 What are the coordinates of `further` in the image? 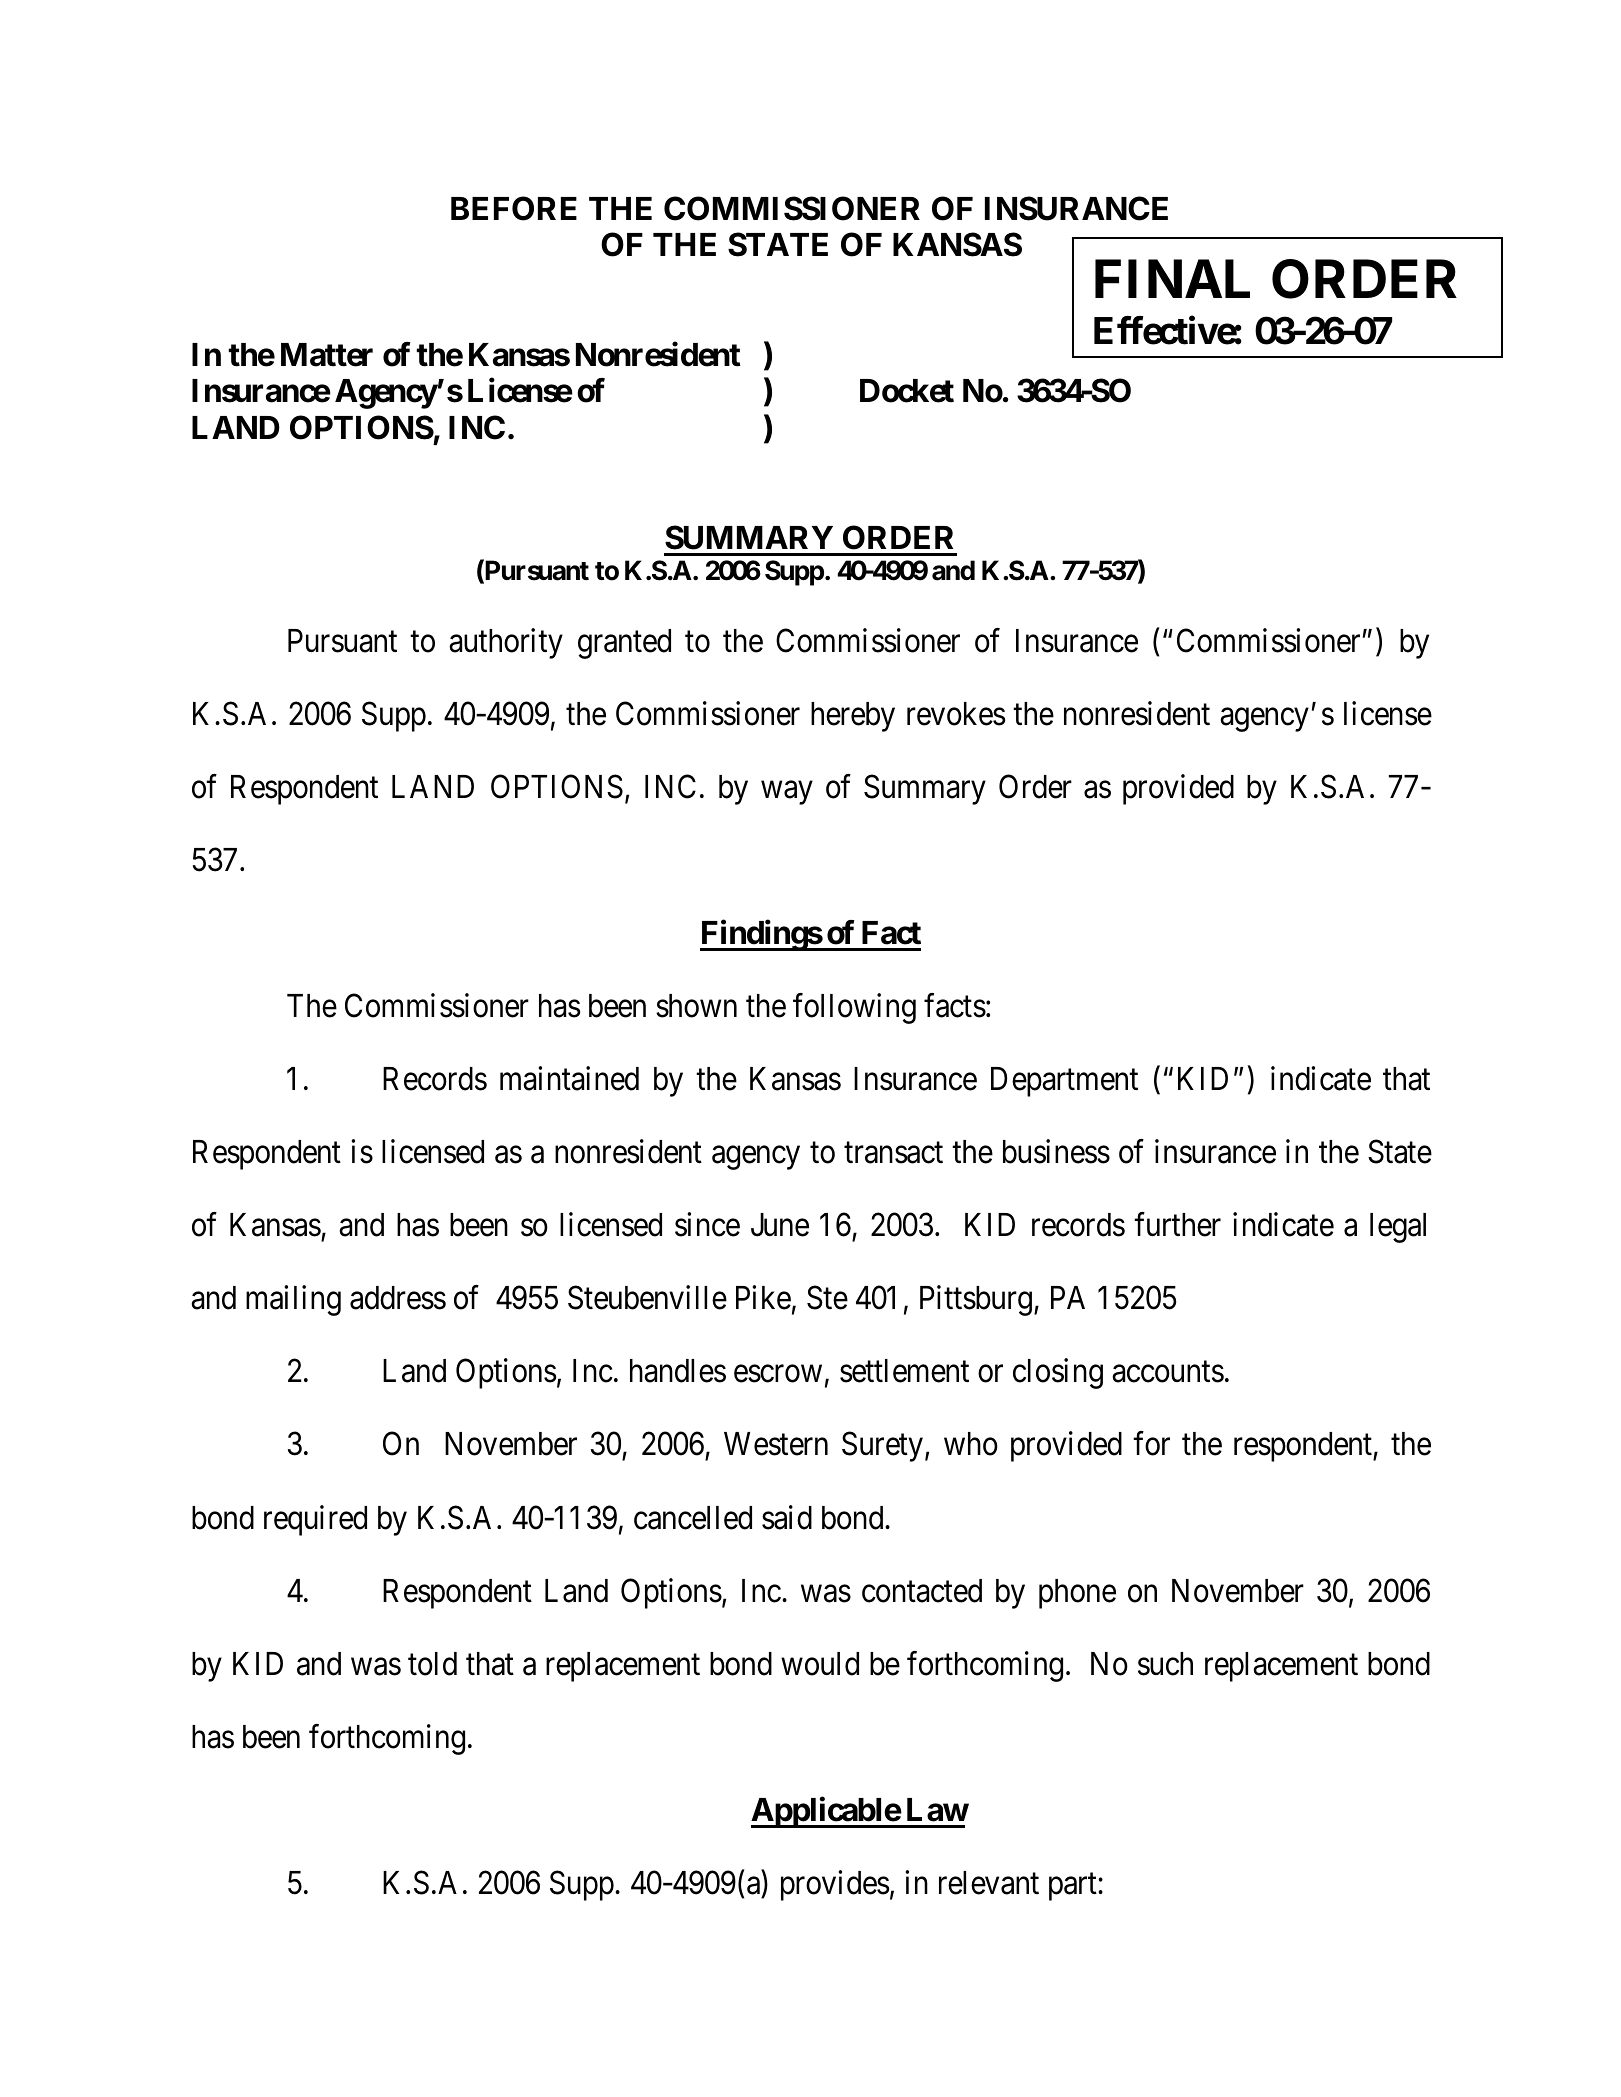 It's located at (1177, 1225).
